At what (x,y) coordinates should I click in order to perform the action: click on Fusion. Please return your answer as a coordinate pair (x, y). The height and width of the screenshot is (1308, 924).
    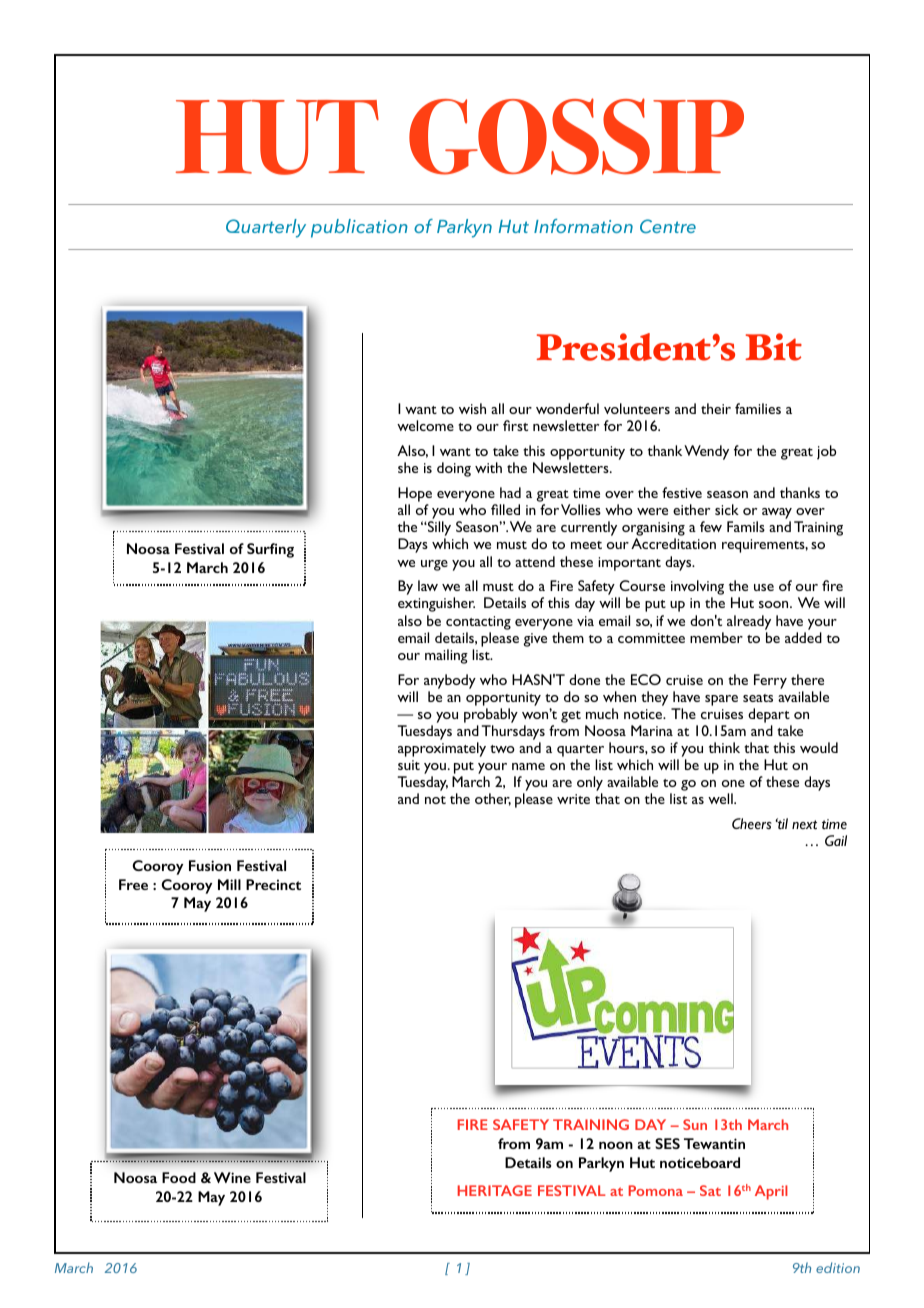
    Looking at the image, I should click on (210, 865).
